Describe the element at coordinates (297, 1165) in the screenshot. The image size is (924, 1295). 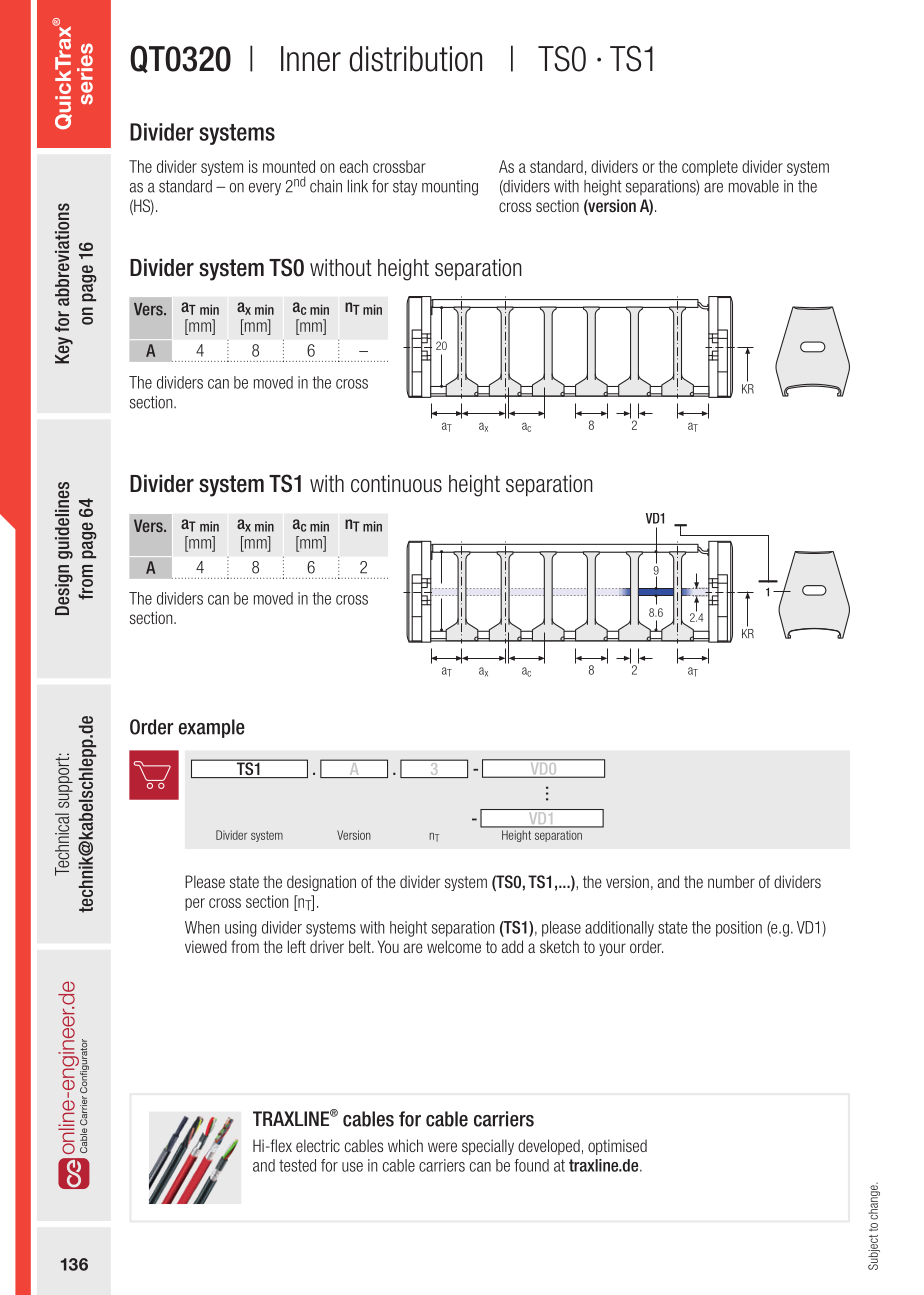
I see `tested` at that location.
